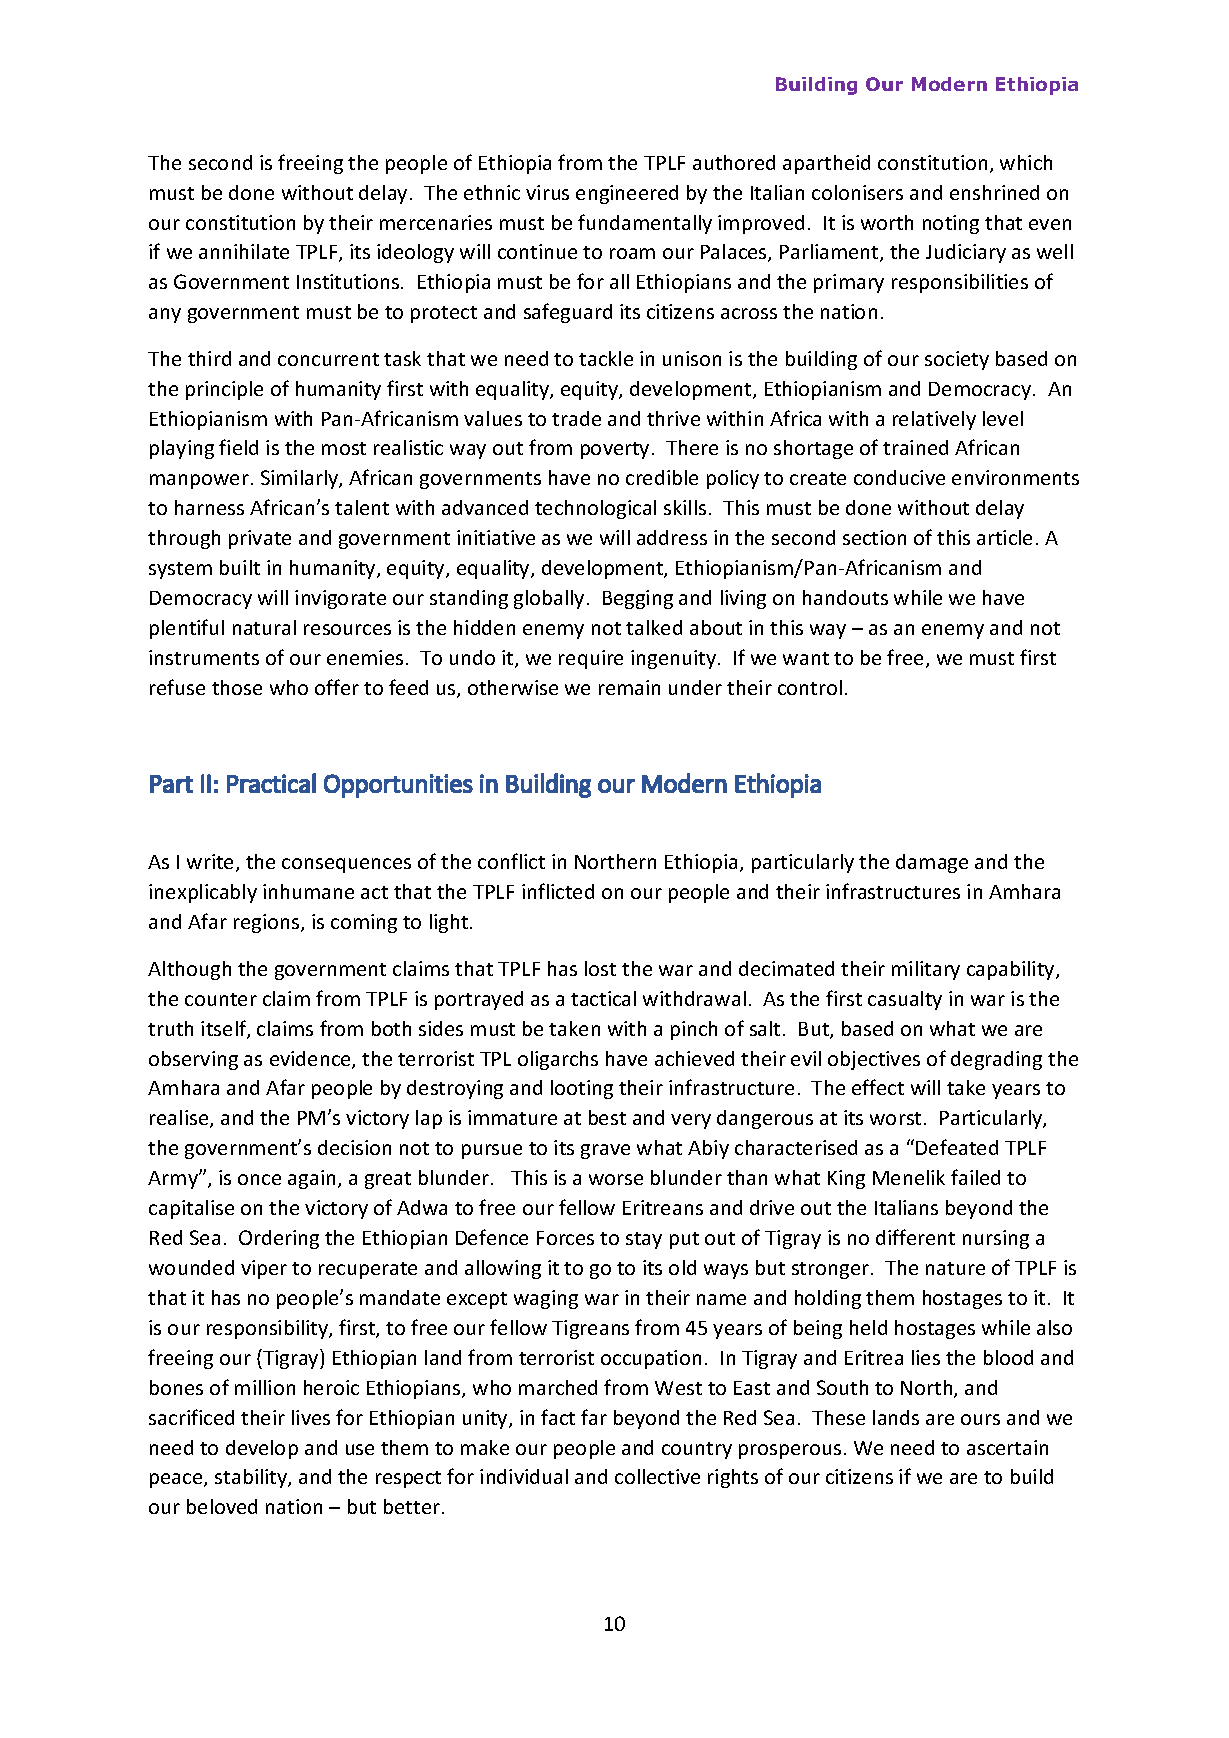 This screenshot has height=1738, width=1229. Describe the element at coordinates (222, 1506) in the screenshot. I see `beloved` at that location.
